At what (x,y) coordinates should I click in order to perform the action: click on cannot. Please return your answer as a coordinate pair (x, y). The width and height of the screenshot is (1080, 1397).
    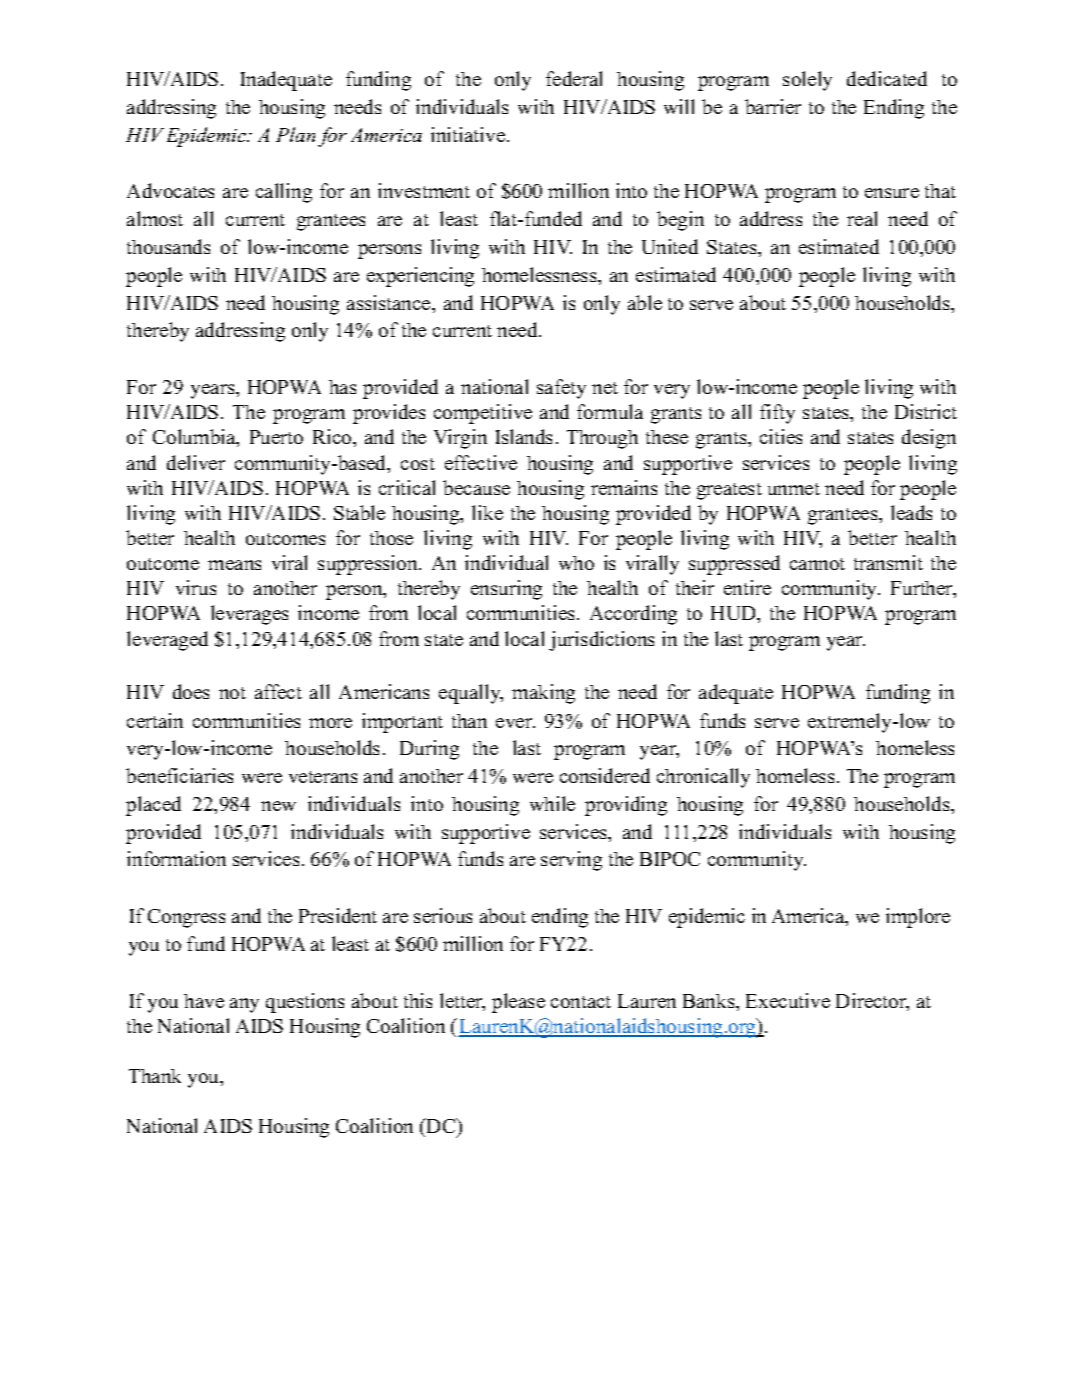
    Looking at the image, I should click on (817, 564).
